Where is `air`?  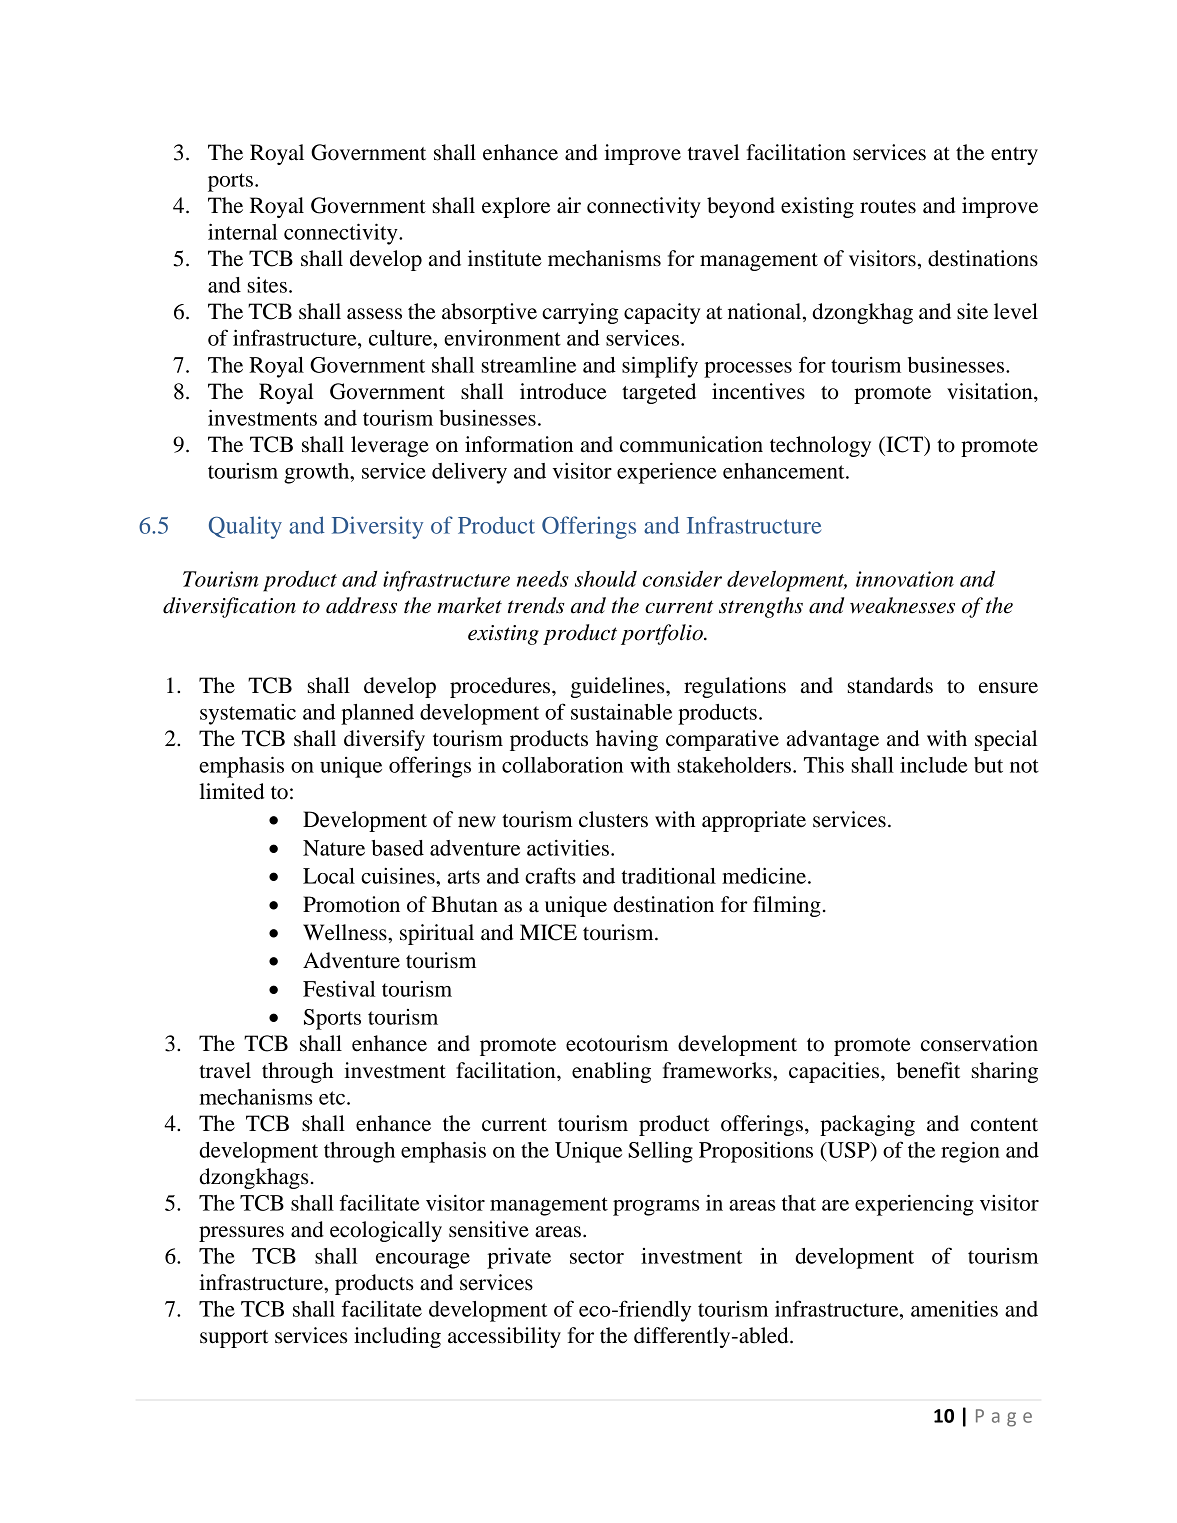
air is located at coordinates (569, 205).
